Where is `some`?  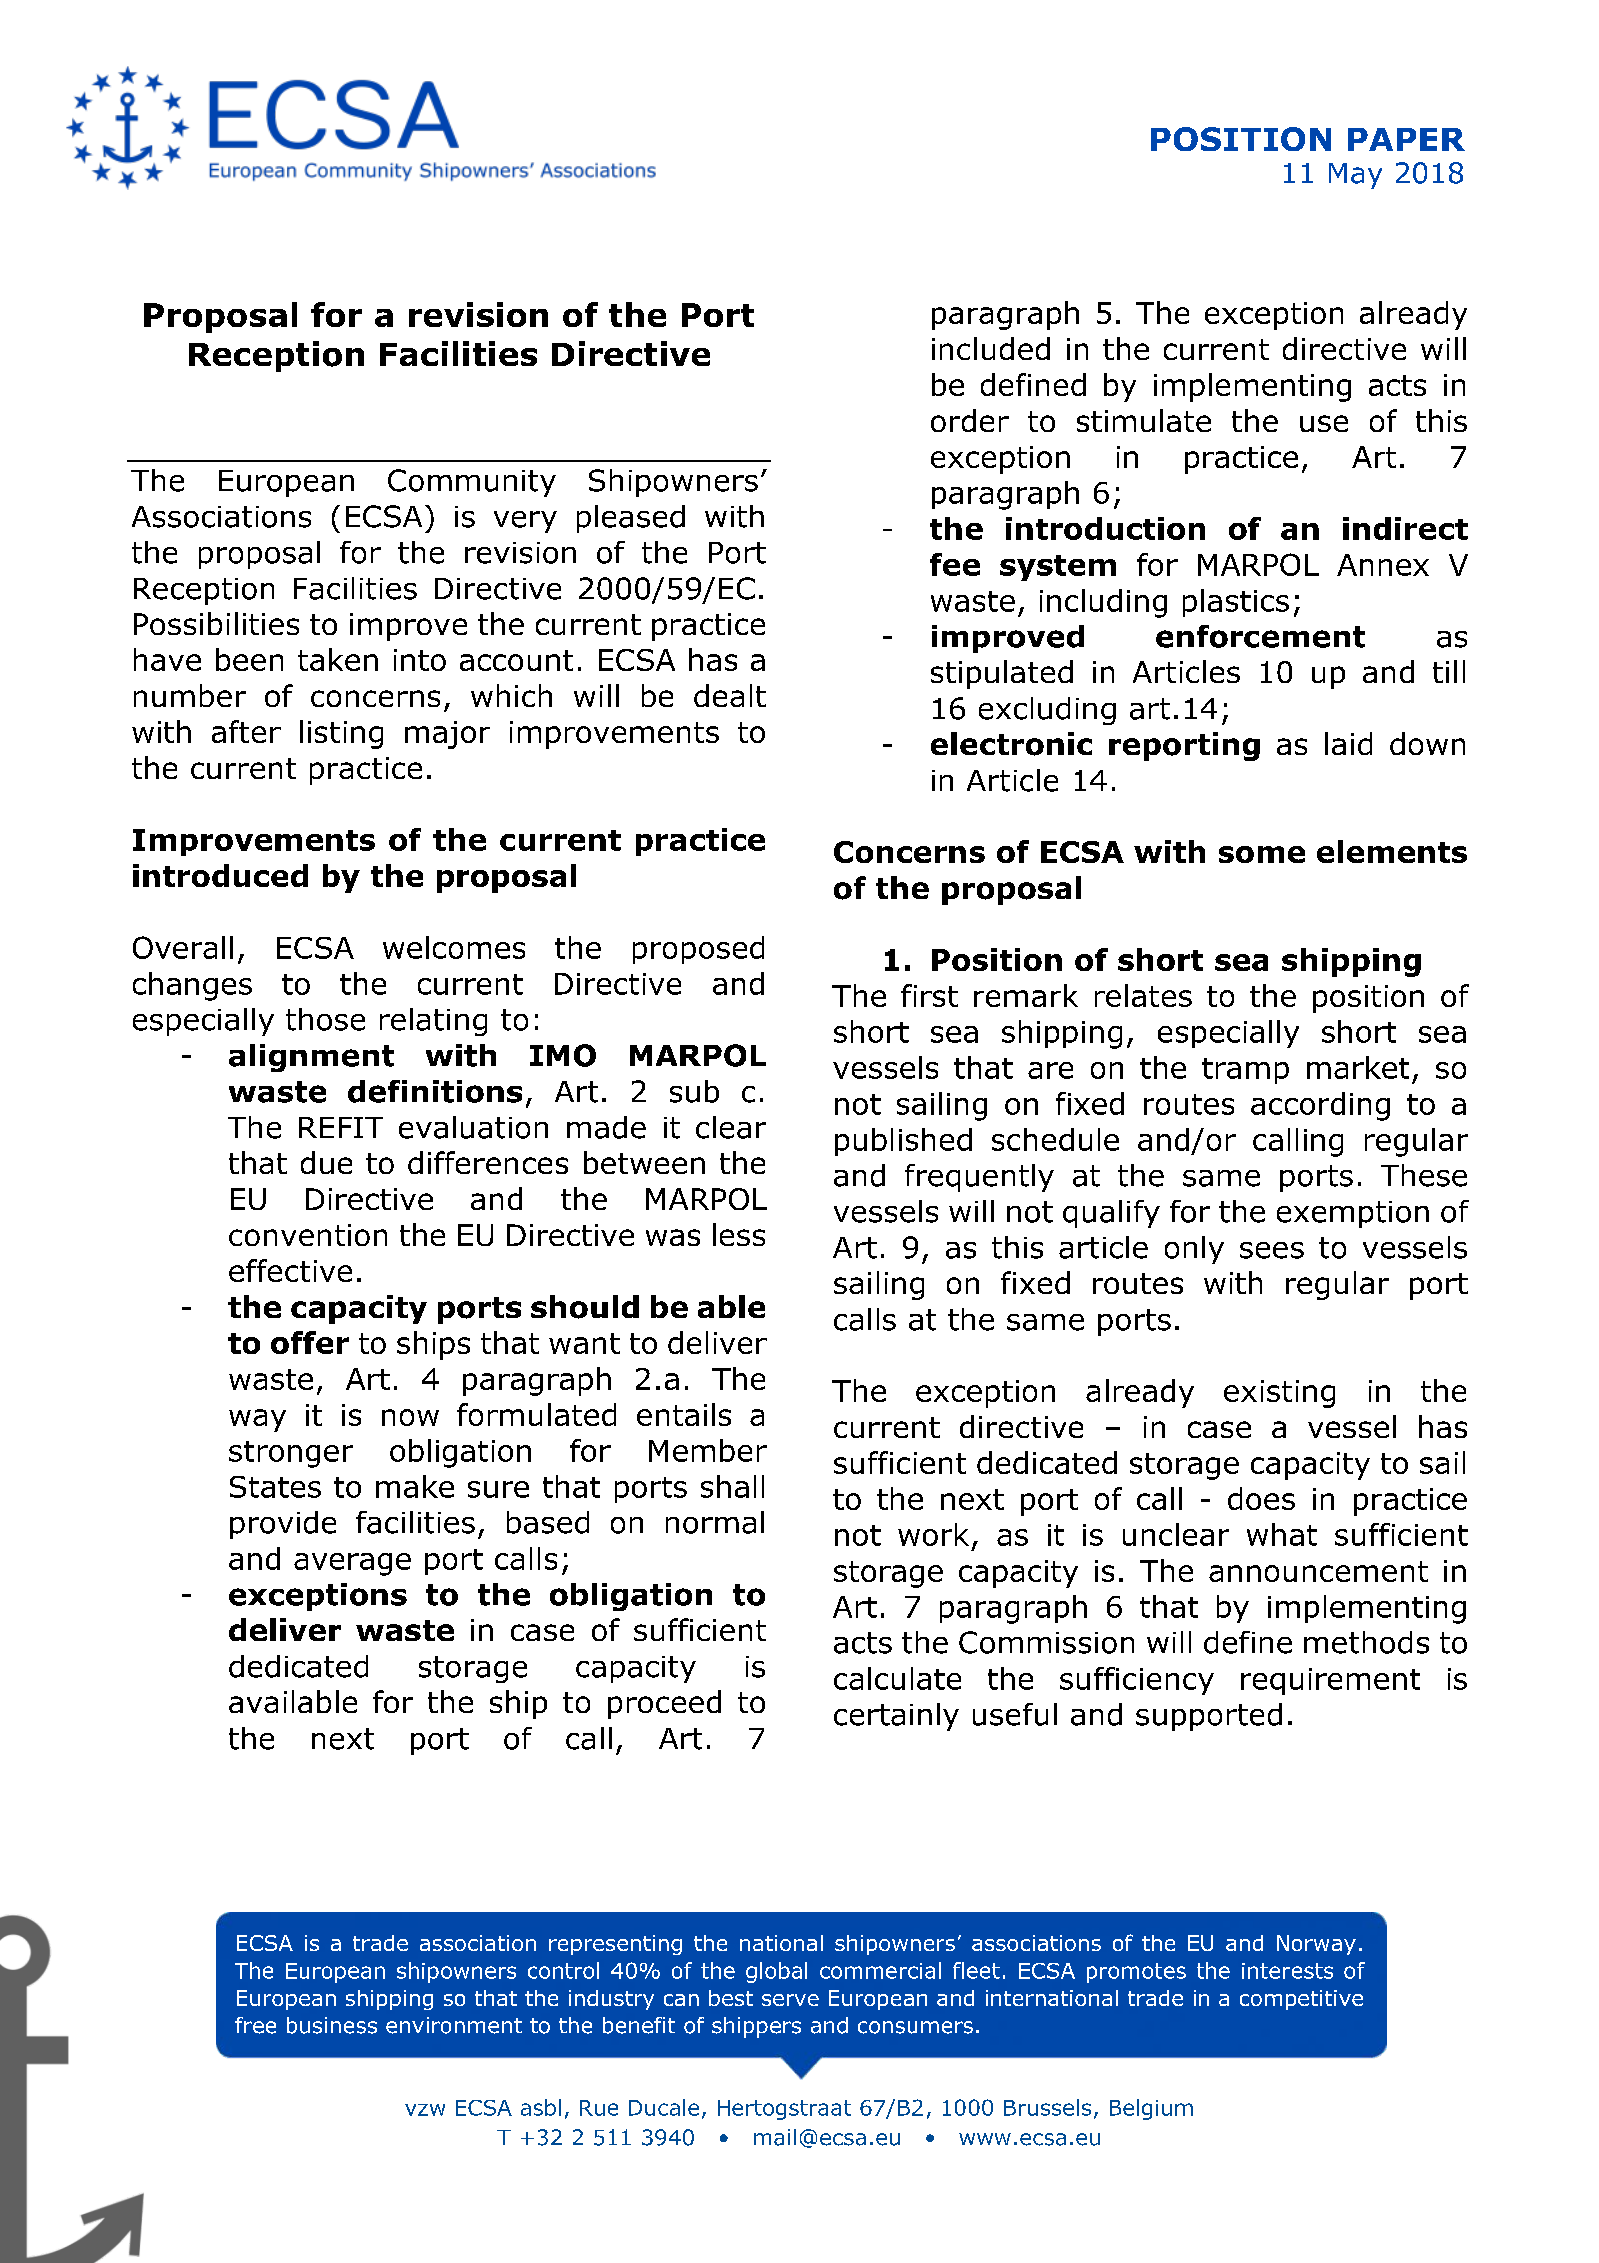 some is located at coordinates (1262, 854).
